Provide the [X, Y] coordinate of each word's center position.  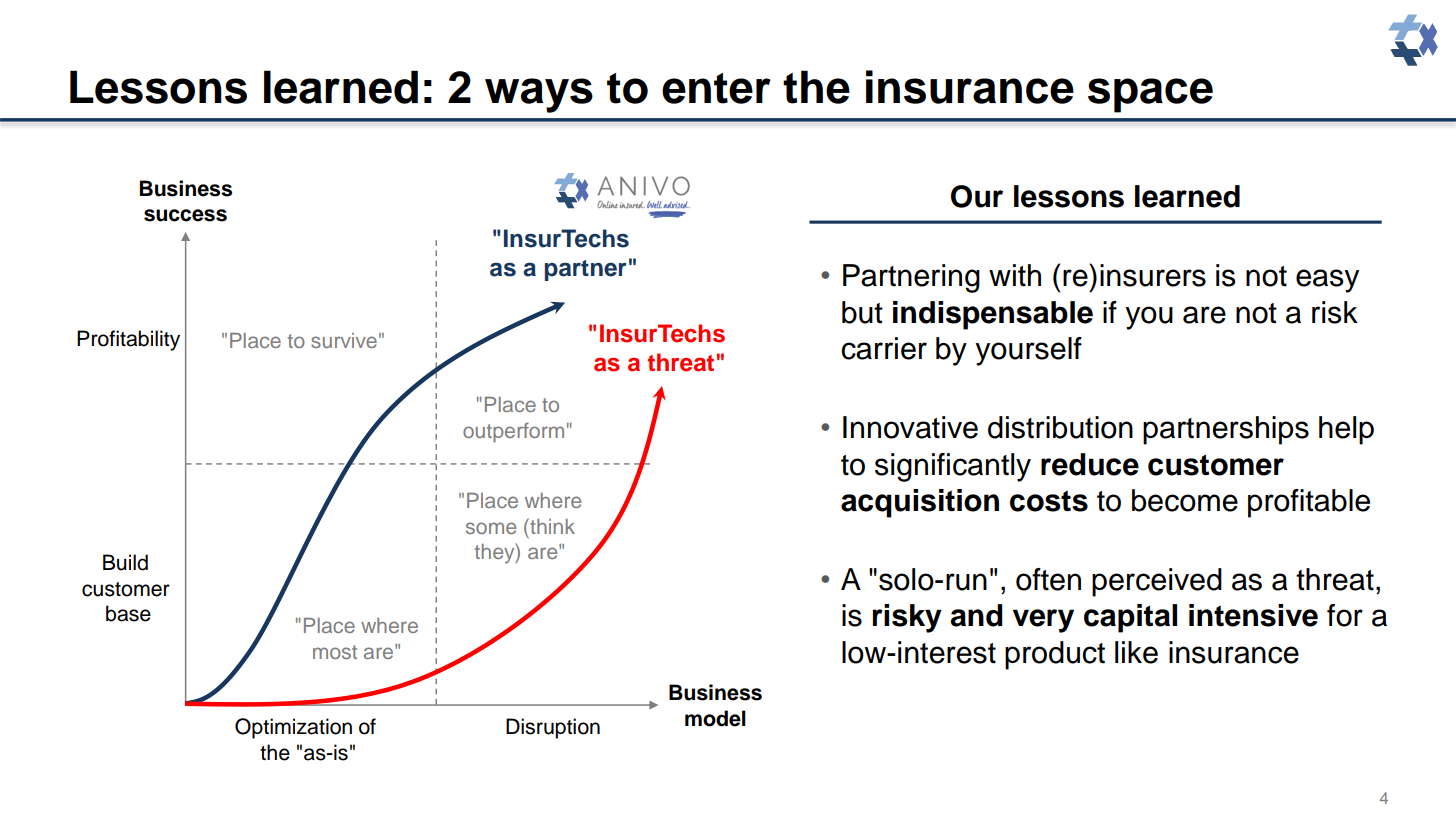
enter [716, 88]
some [491, 528]
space [1150, 95]
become [1185, 500]
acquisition [920, 503]
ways [539, 95]
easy [1327, 281]
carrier [884, 348]
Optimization [293, 728]
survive [344, 340]
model [715, 718]
